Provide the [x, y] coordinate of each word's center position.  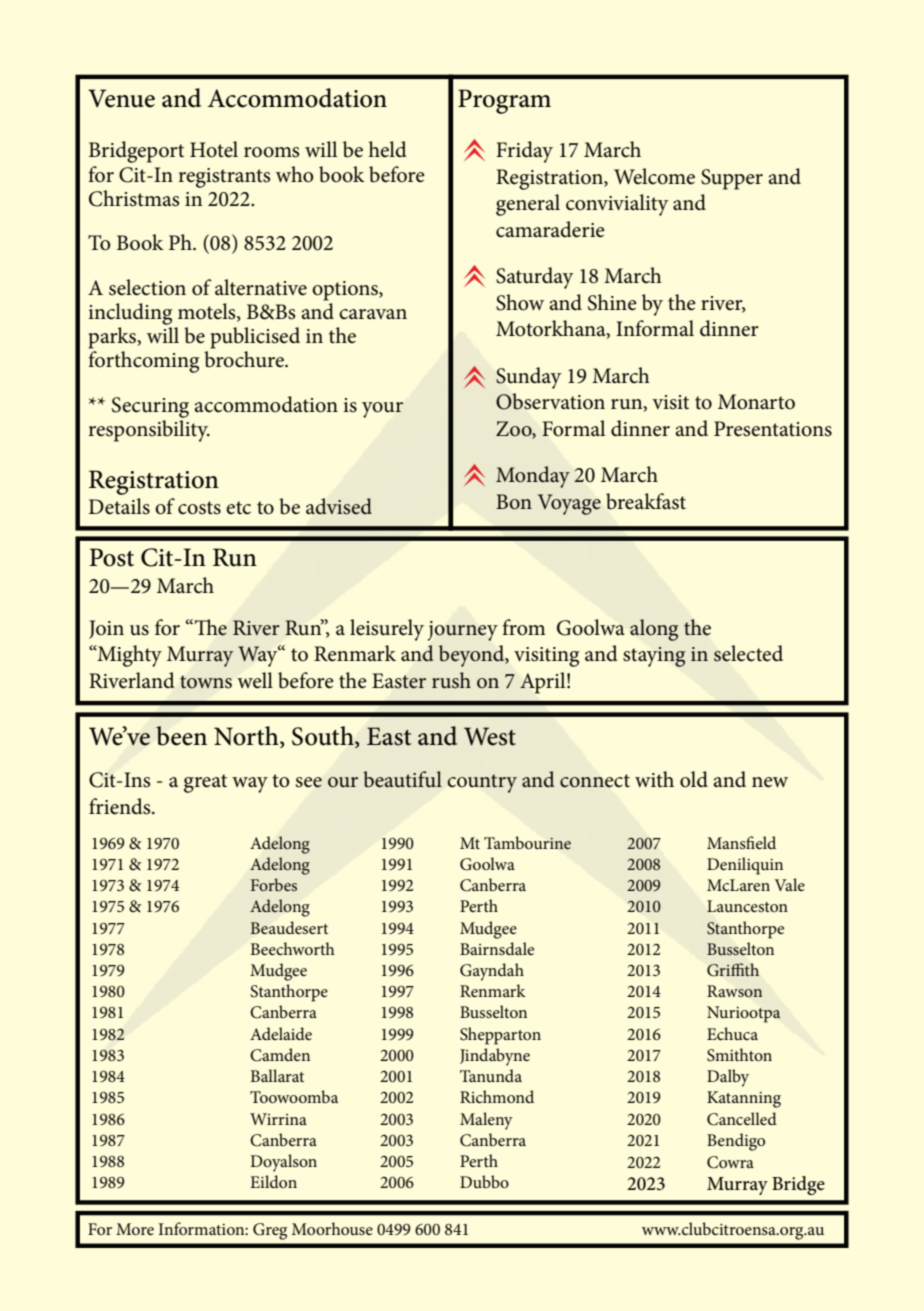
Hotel [214, 149]
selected [748, 653]
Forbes [274, 884]
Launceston [747, 906]
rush [451, 680]
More [135, 1229]
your [382, 410]
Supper [732, 179]
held [387, 149]
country [482, 783]
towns [206, 682]
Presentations [773, 429]
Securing [150, 407]
